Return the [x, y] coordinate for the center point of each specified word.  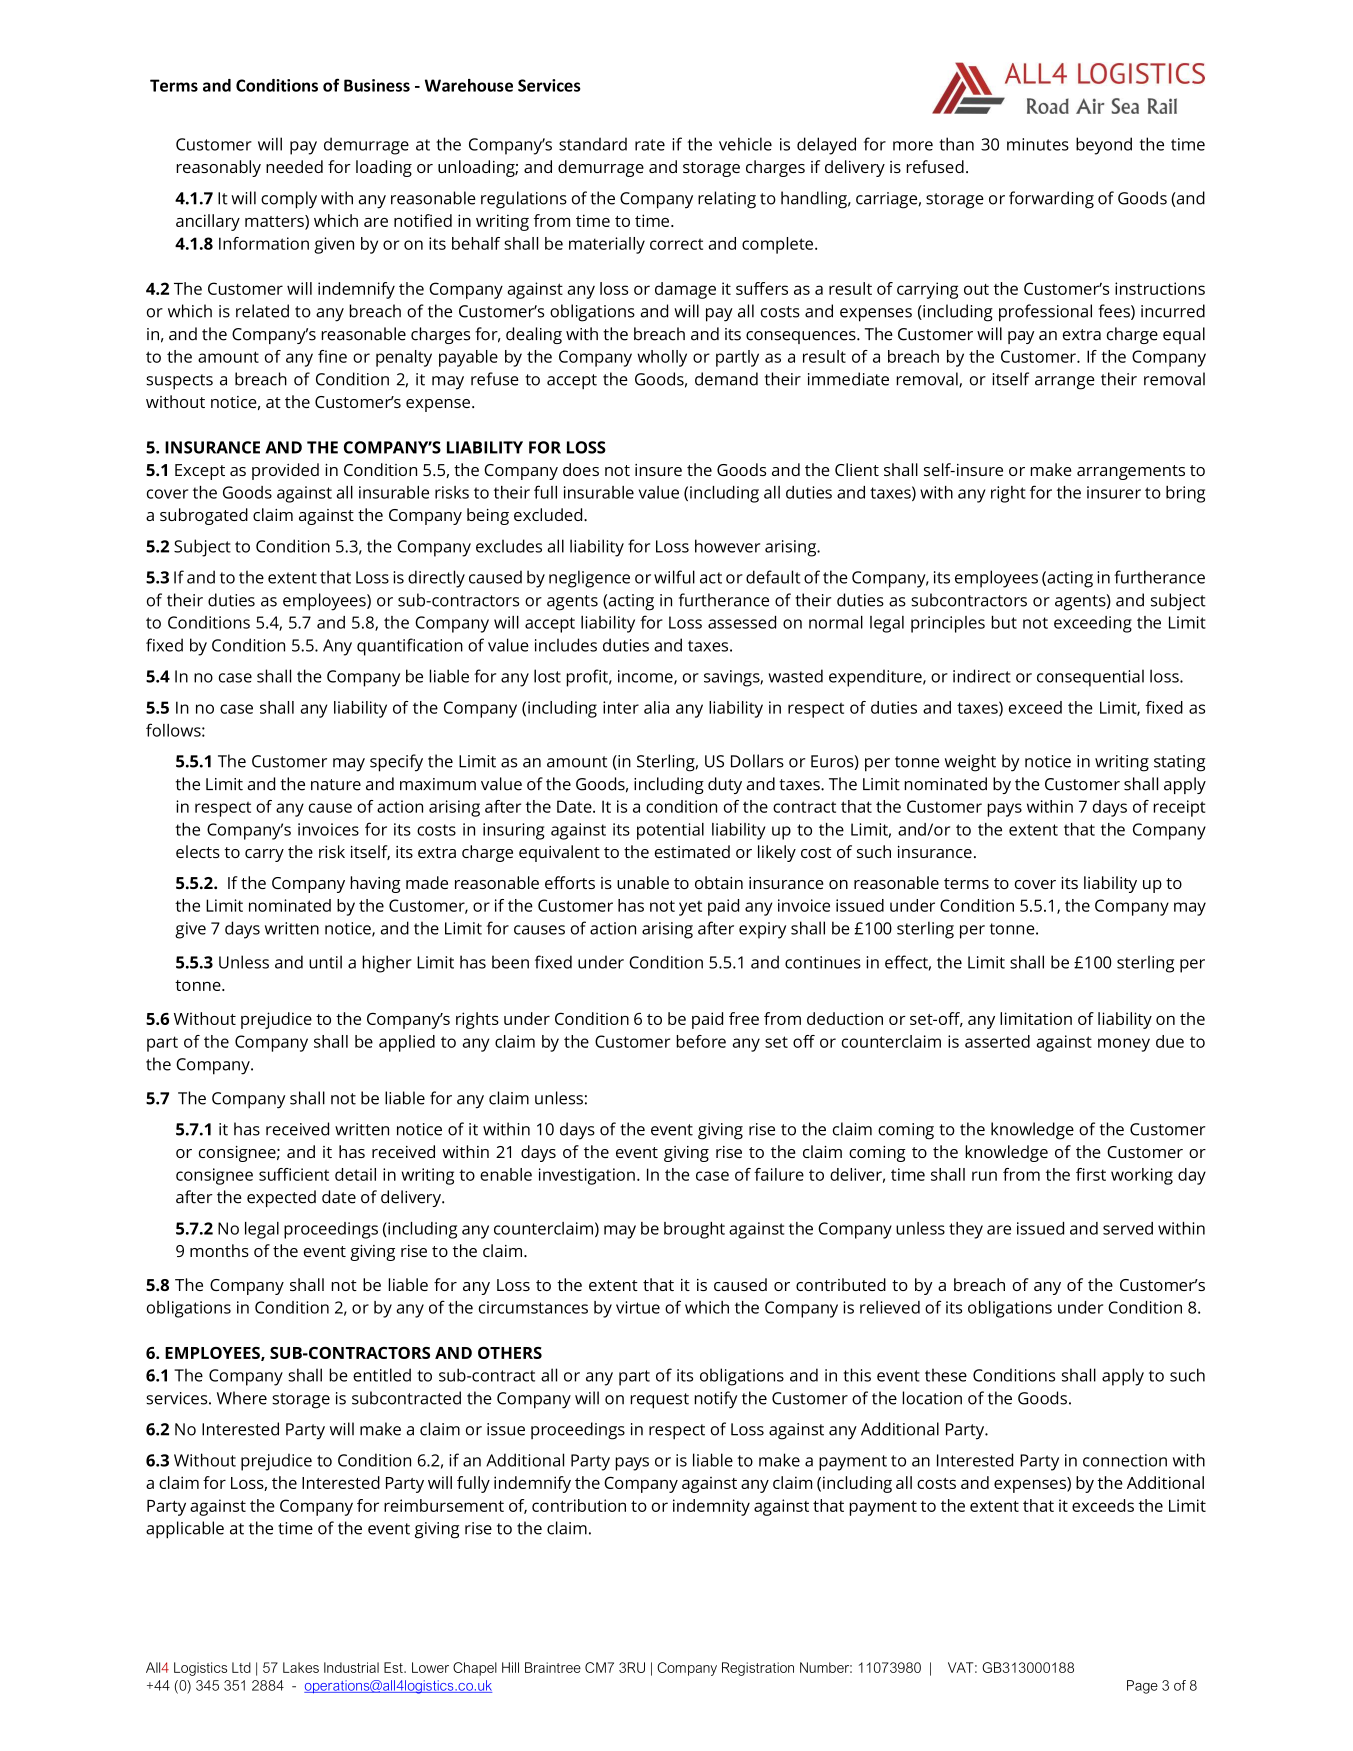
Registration [758, 1669]
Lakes [301, 1667]
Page [1142, 1687]
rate [650, 145]
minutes [1038, 144]
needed [294, 166]
